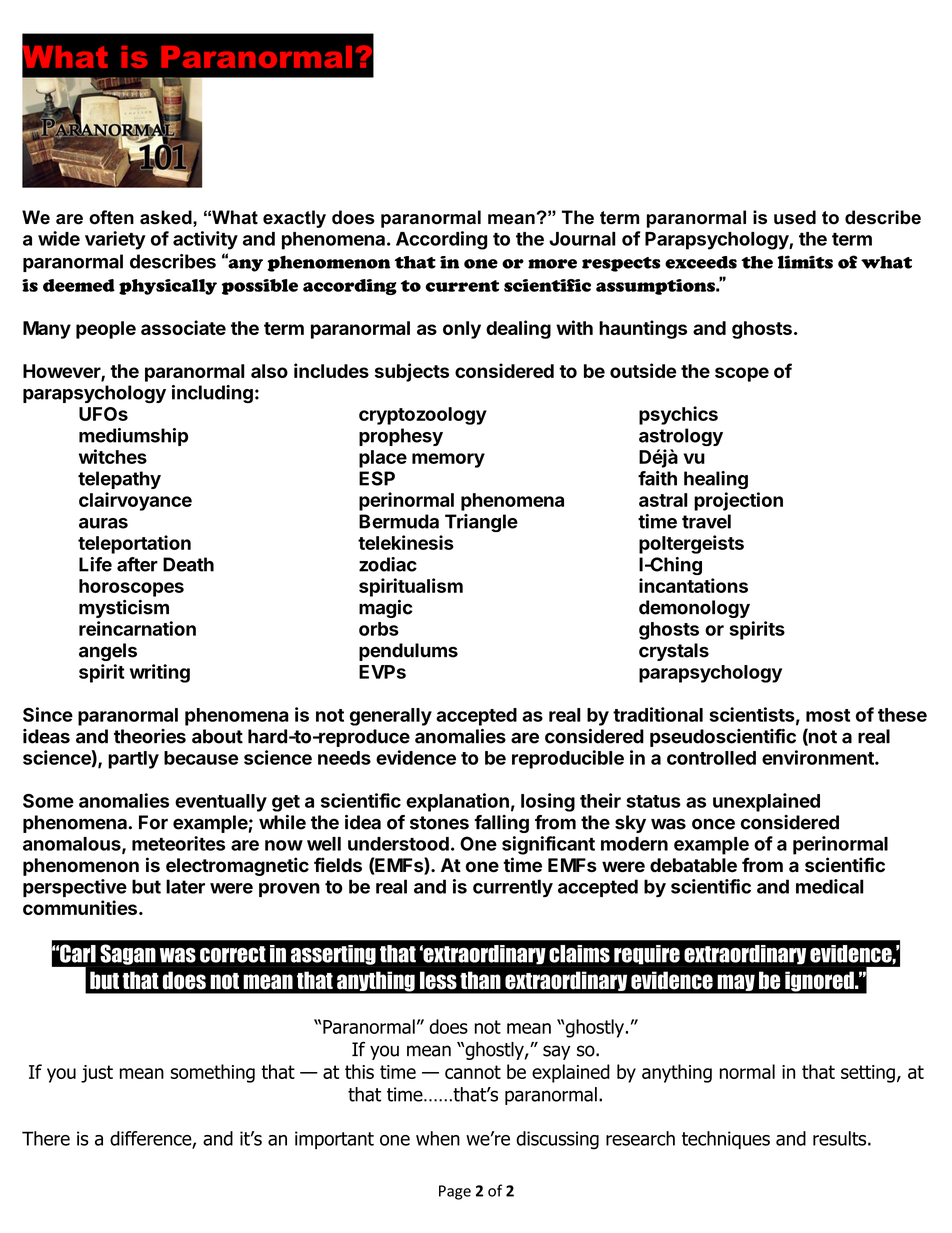  What do you see at coordinates (46, 1138) in the page?
I see `There` at bounding box center [46, 1138].
